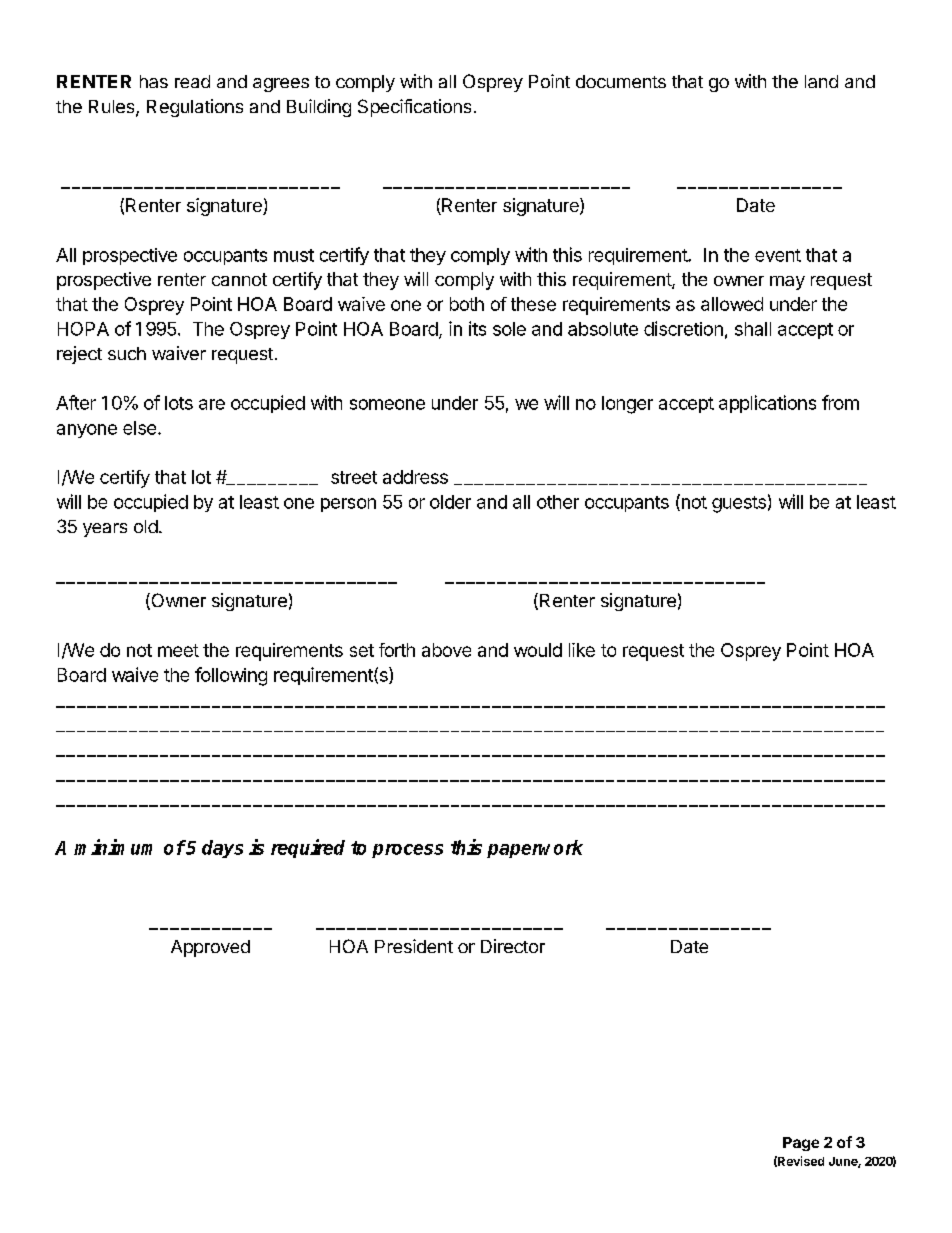 The height and width of the image is (1233, 952). What do you see at coordinates (535, 849) in the image?
I see `paperwork` at bounding box center [535, 849].
